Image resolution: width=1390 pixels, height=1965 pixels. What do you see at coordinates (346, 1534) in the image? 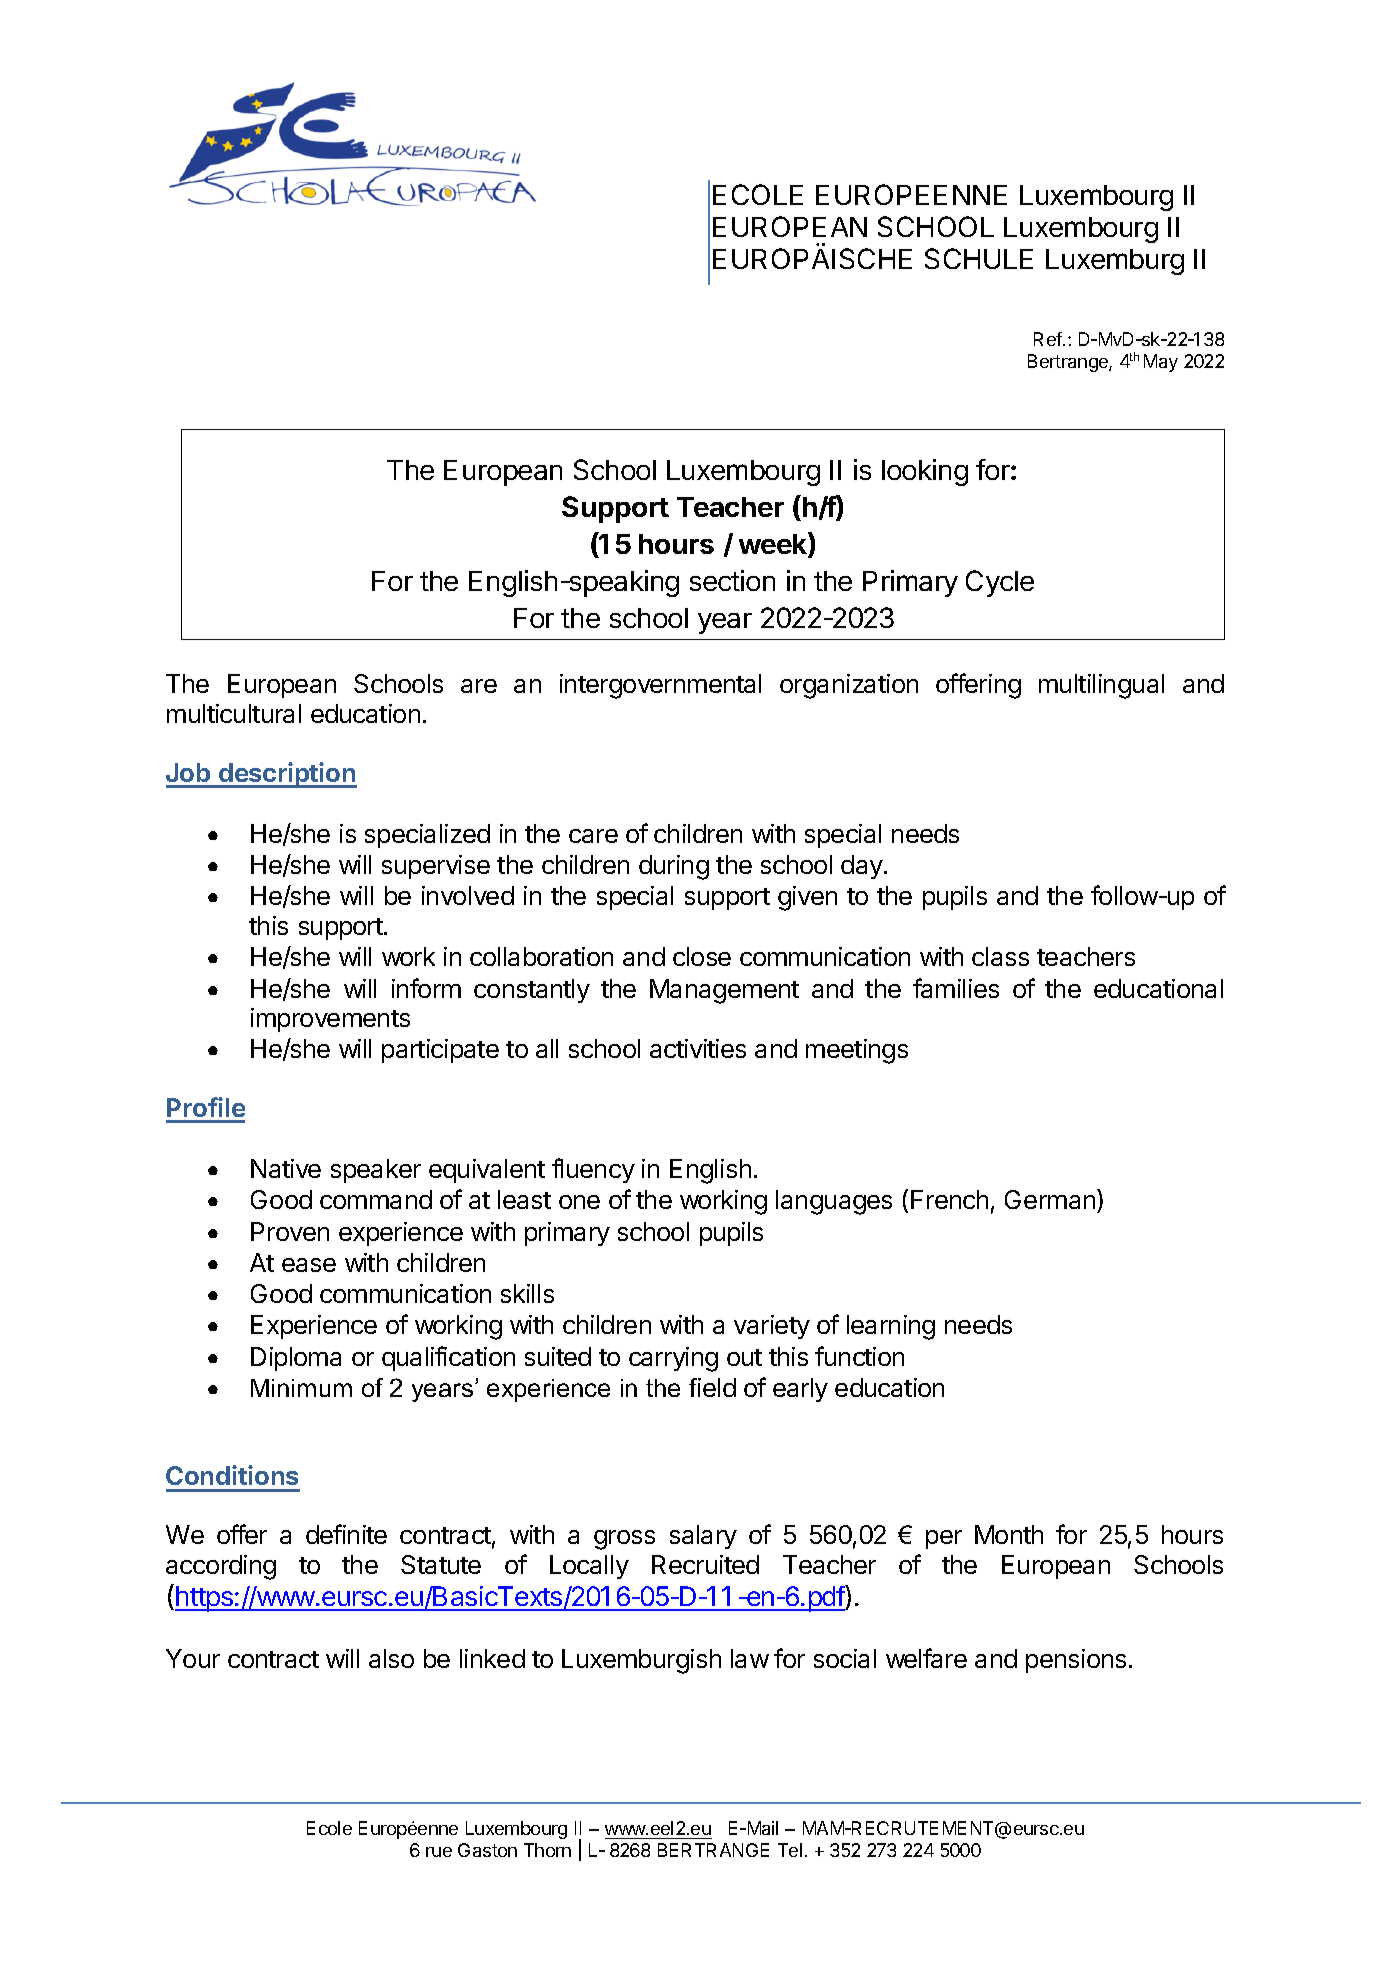
I see `definite` at bounding box center [346, 1534].
